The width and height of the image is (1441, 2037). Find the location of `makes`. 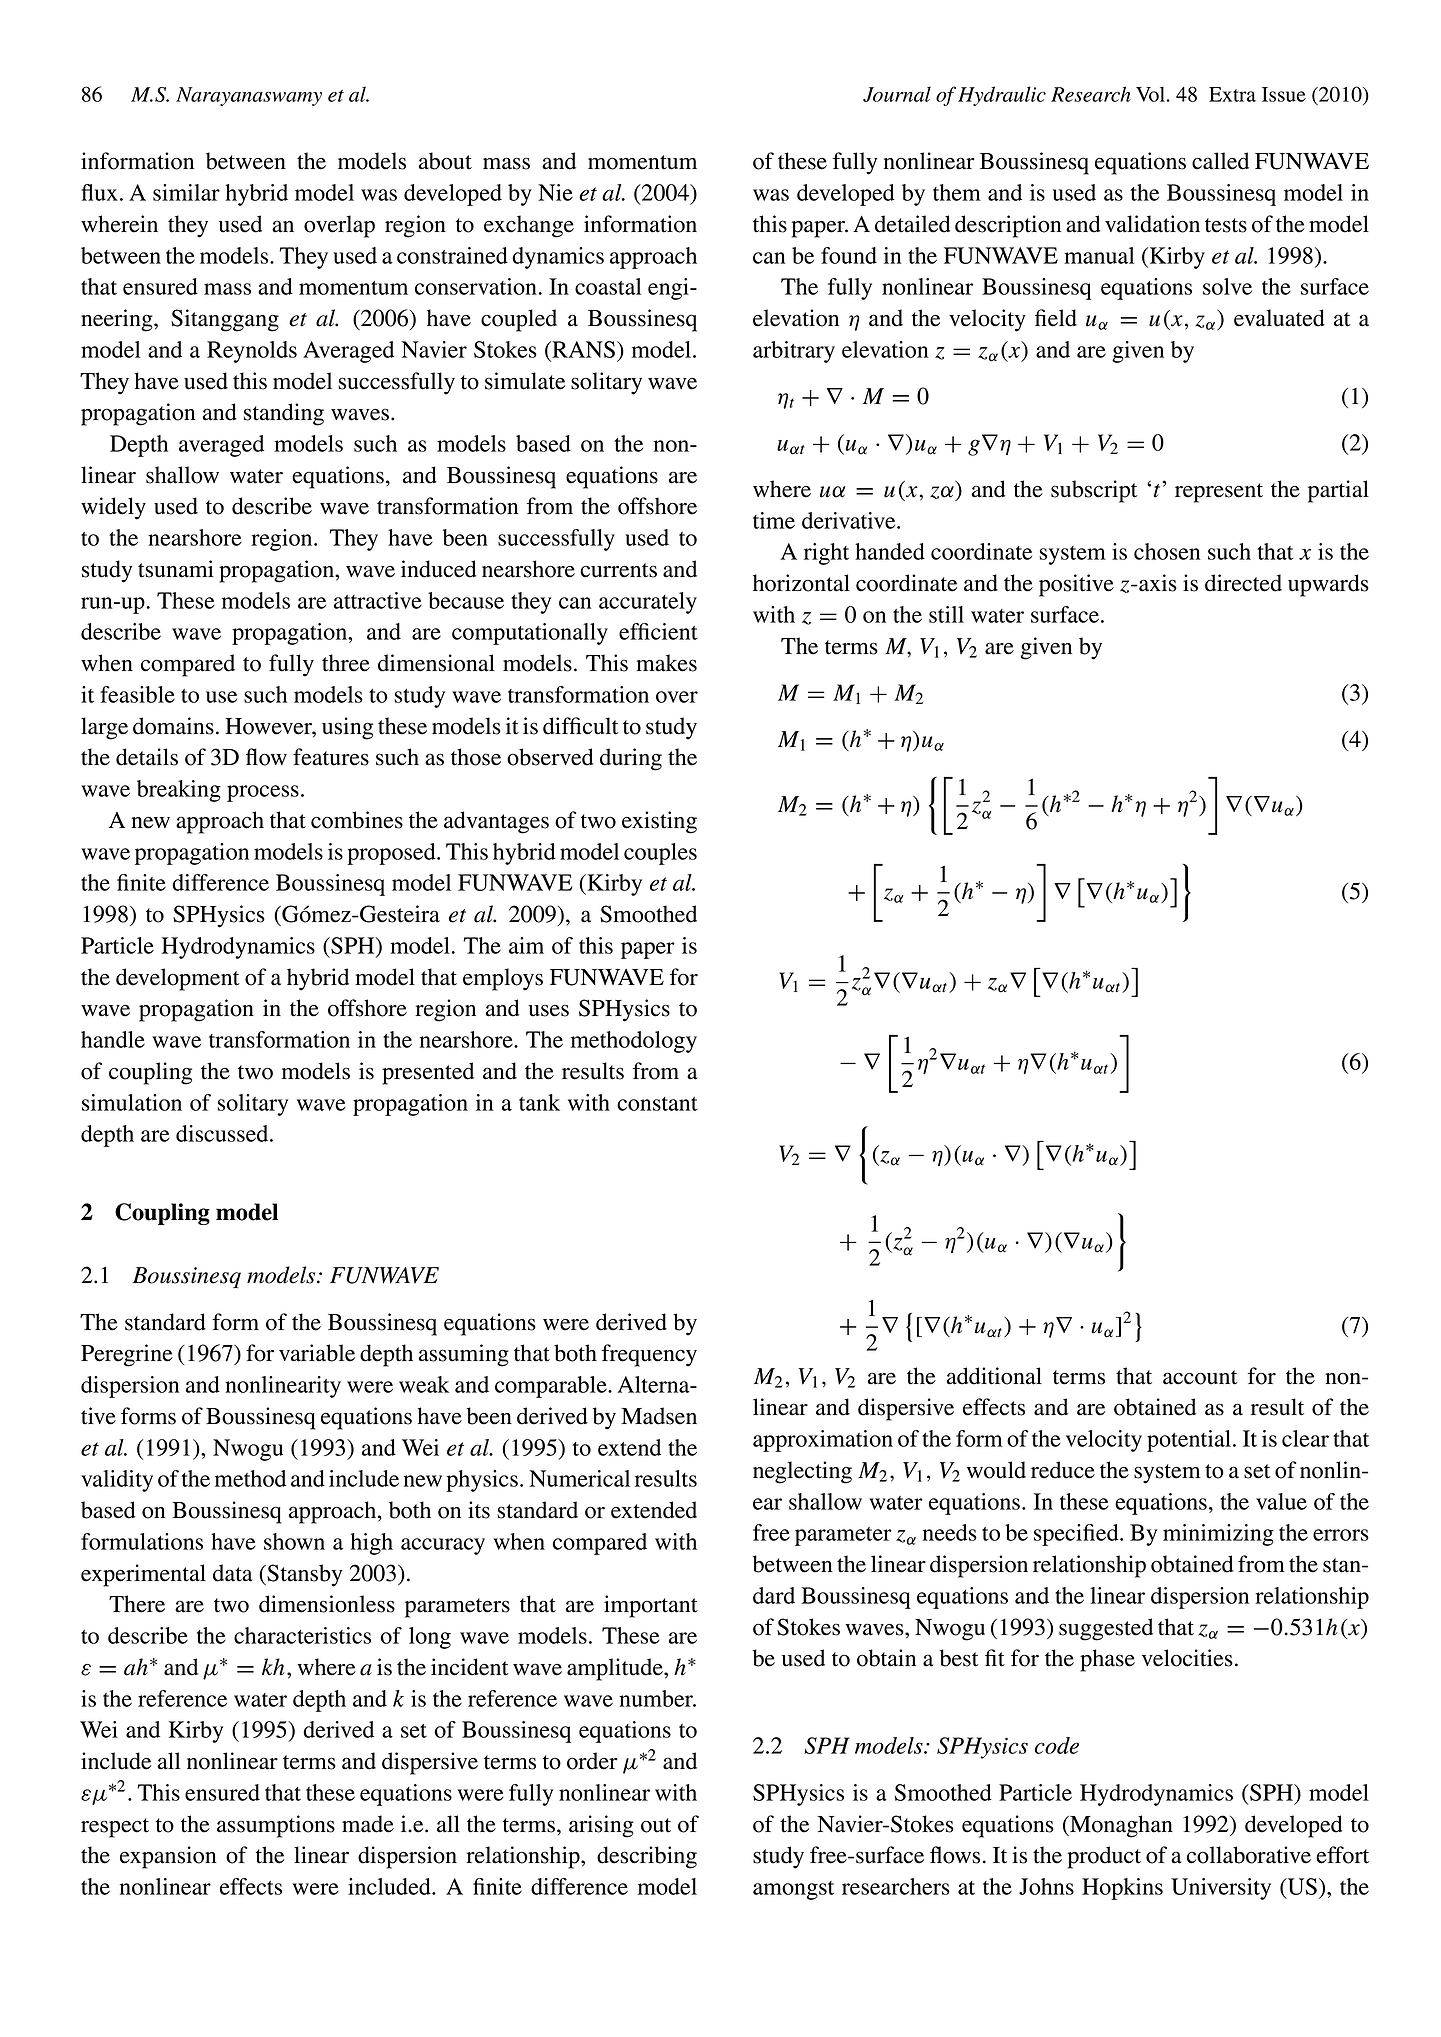

makes is located at coordinates (666, 663).
